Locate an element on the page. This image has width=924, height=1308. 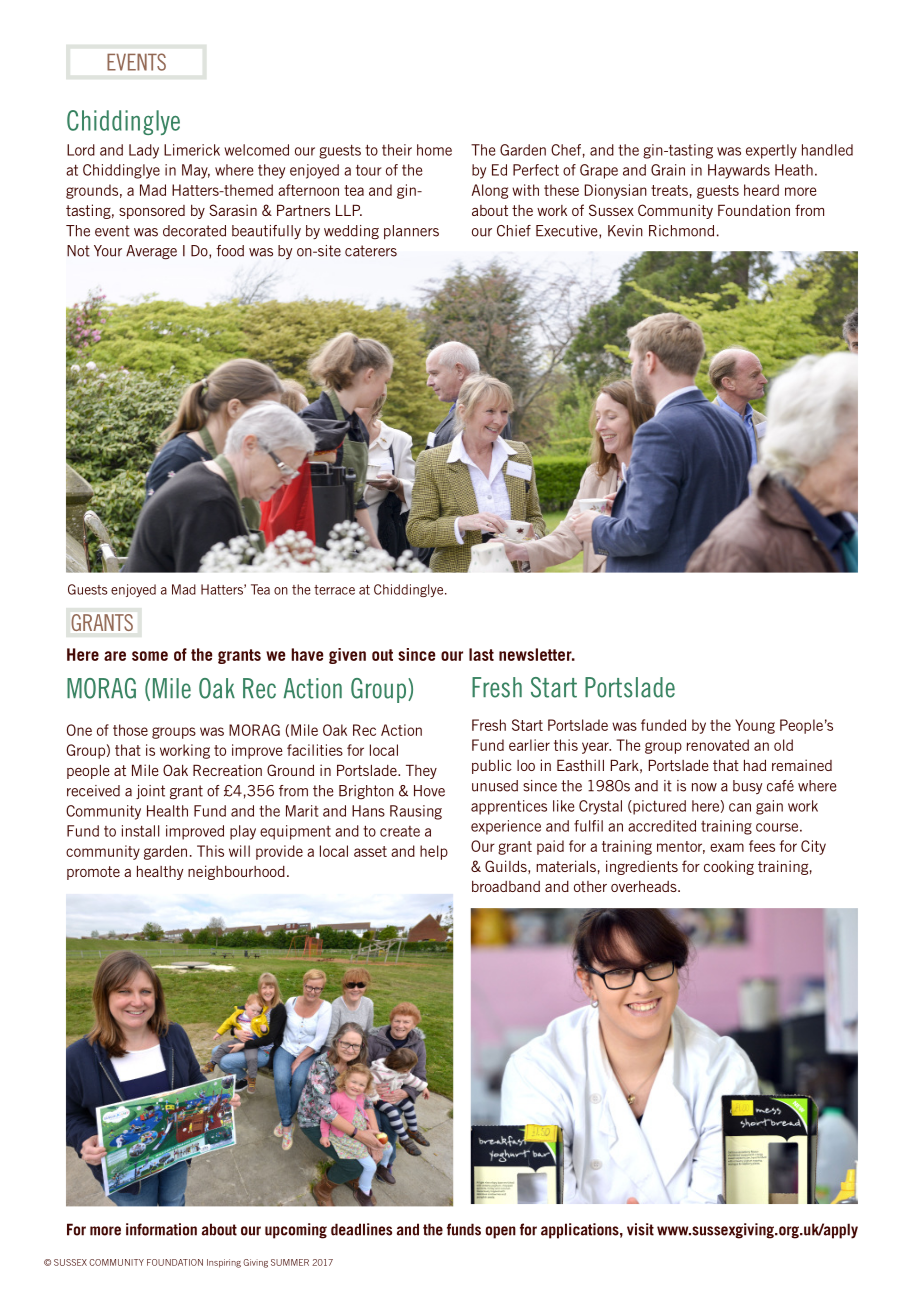
Along is located at coordinates (490, 191).
